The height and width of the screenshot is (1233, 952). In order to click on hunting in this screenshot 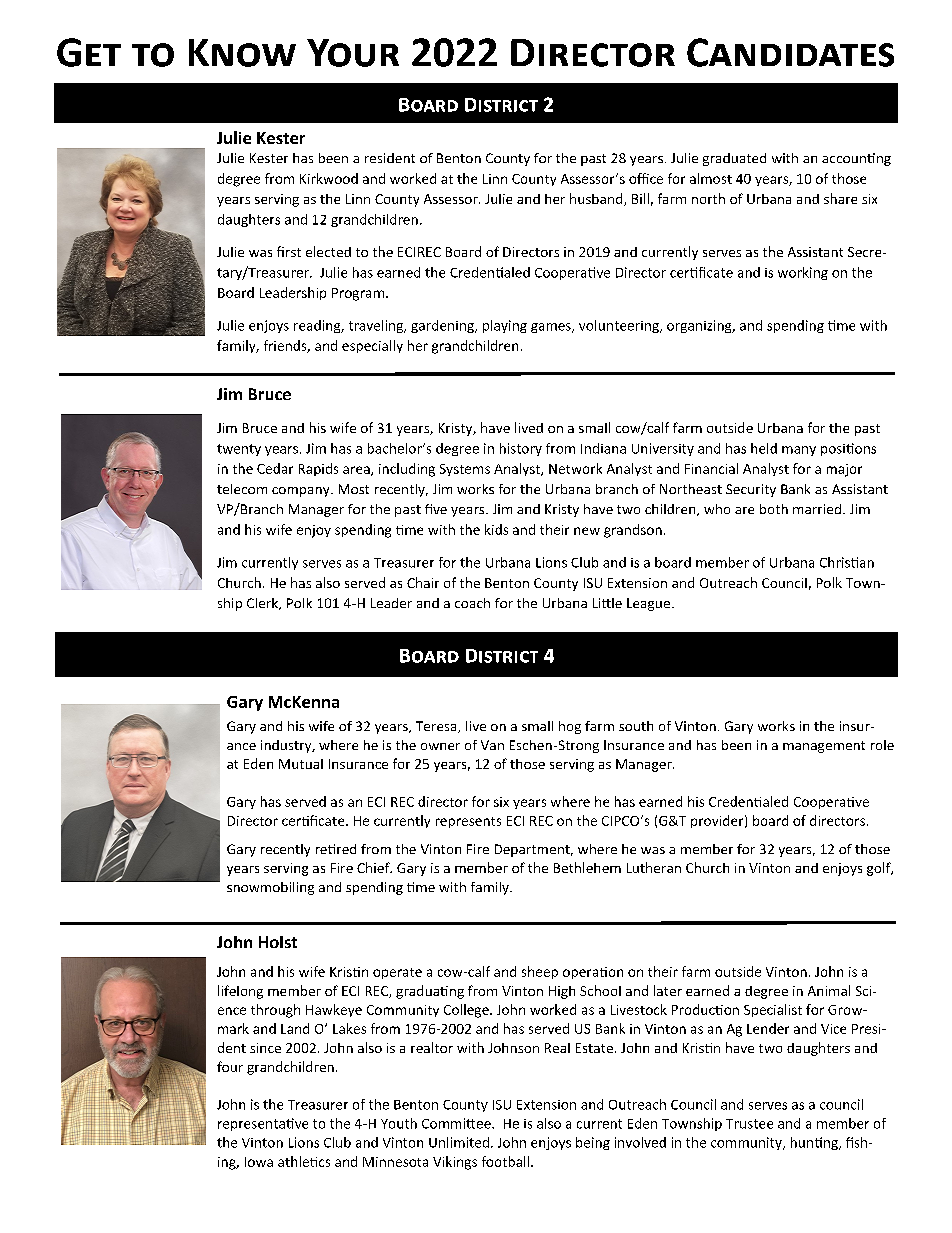, I will do `click(815, 1143)`.
